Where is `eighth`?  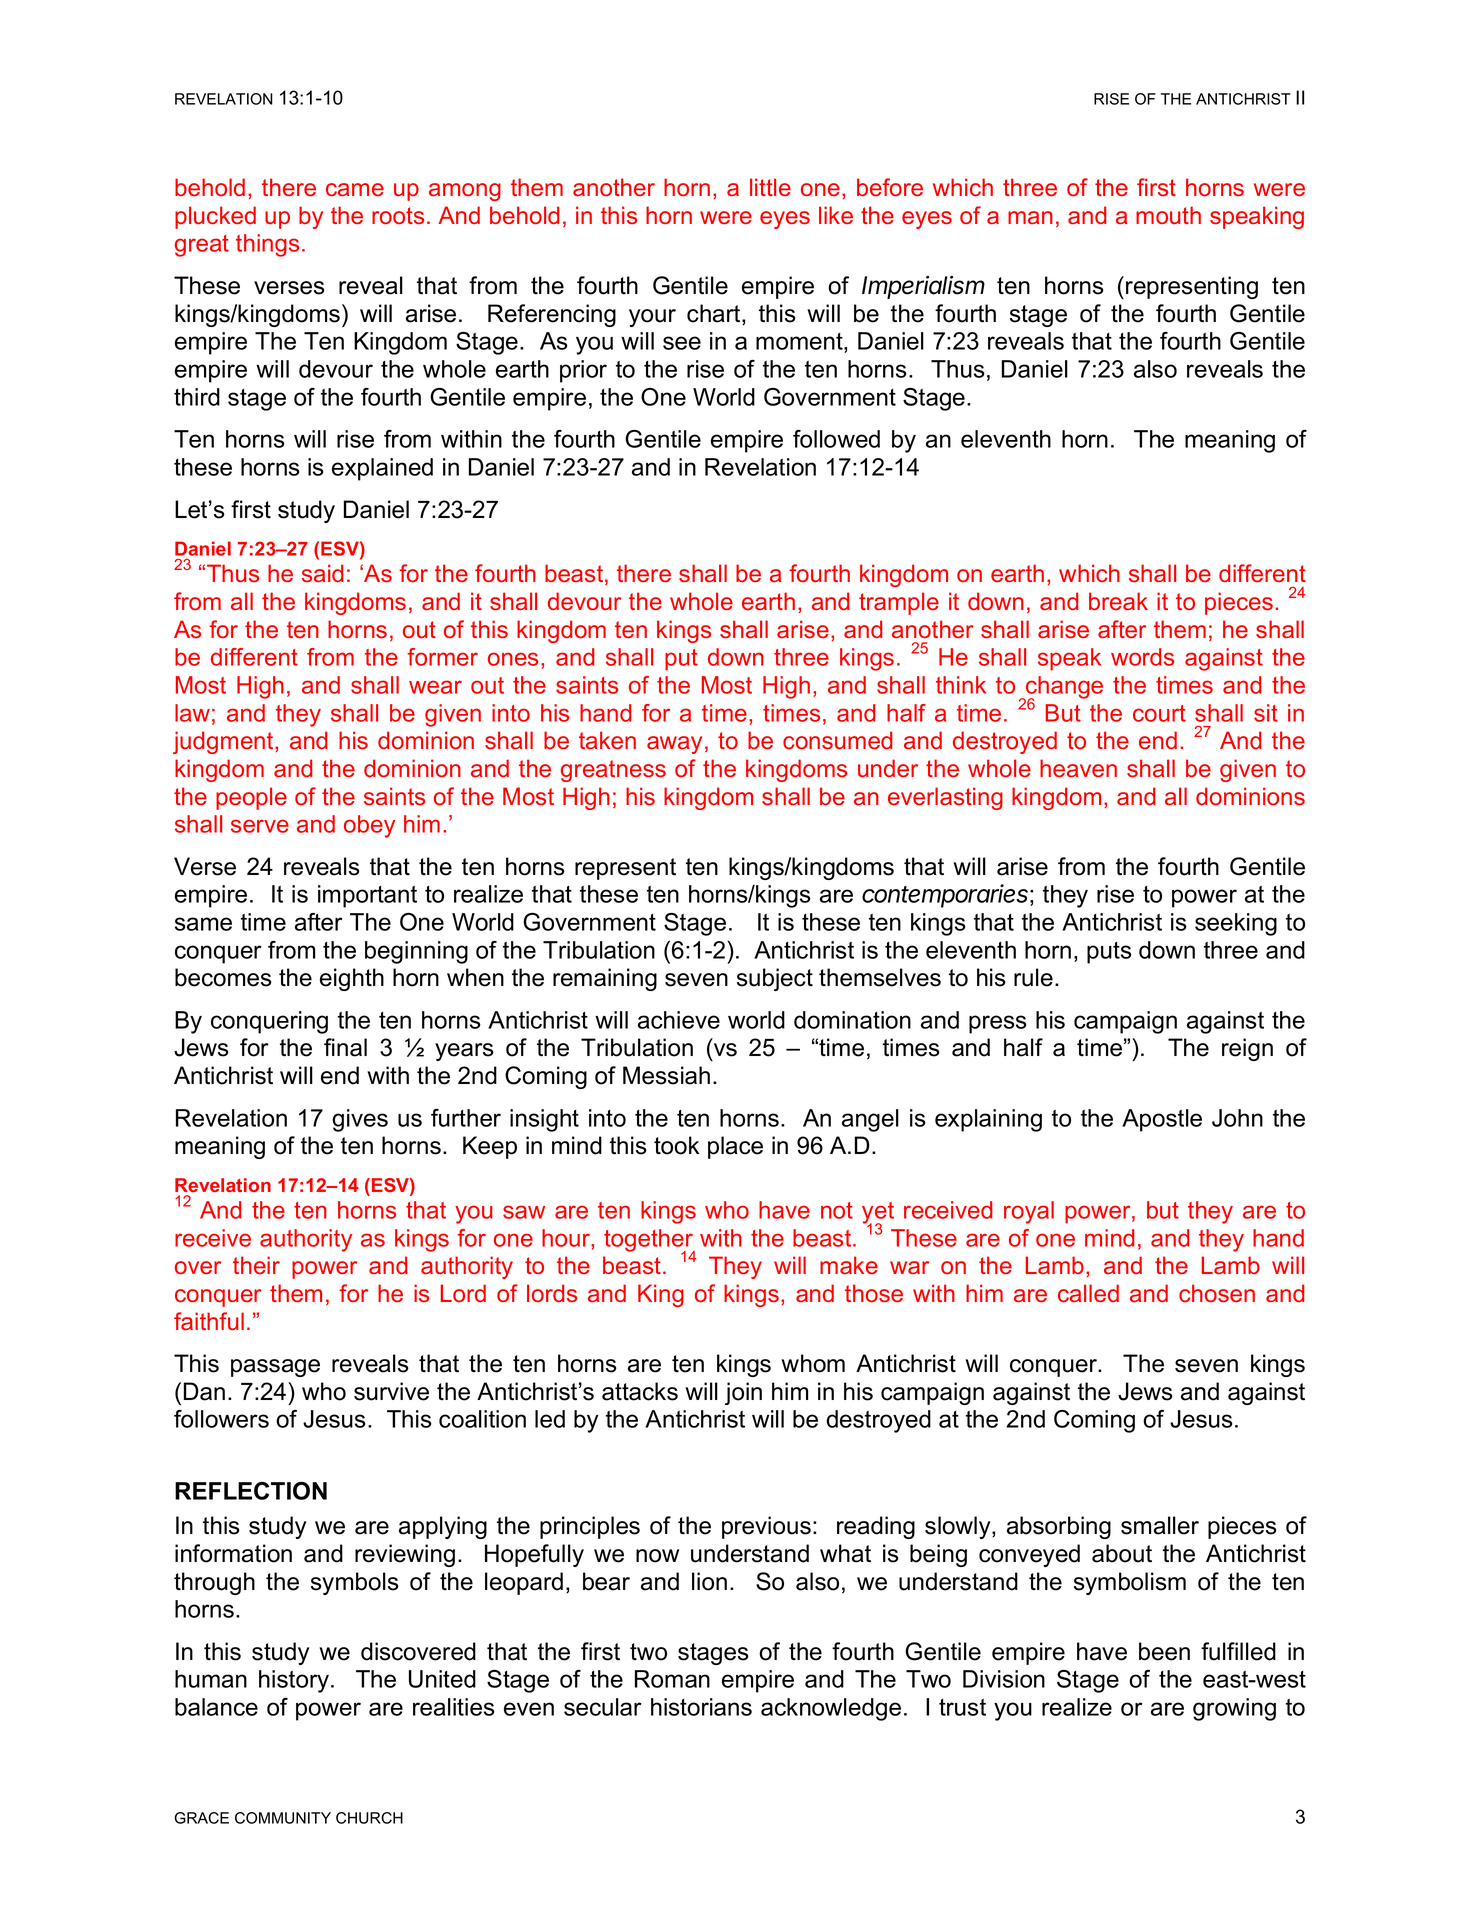
eighth is located at coordinates (352, 979).
